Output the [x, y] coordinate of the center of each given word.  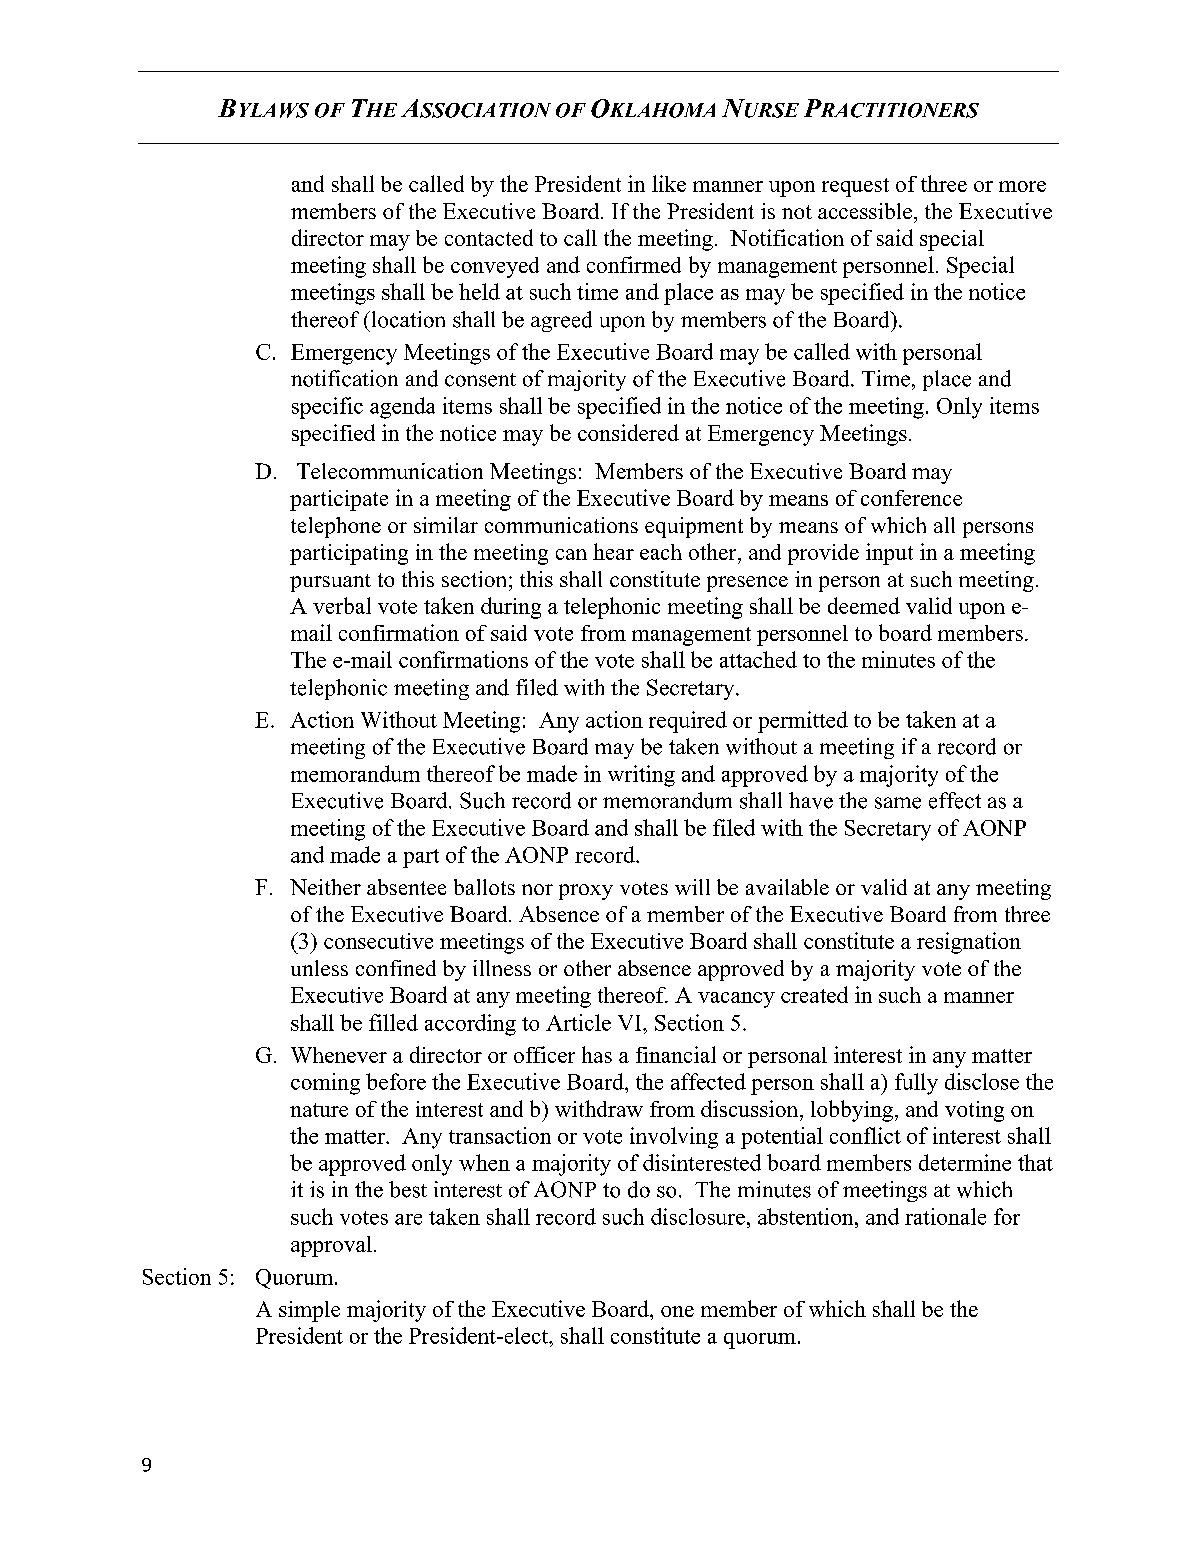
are [408, 1219]
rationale [945, 1216]
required [688, 722]
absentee [406, 887]
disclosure [698, 1216]
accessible [865, 211]
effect [955, 800]
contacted [489, 237]
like [669, 183]
